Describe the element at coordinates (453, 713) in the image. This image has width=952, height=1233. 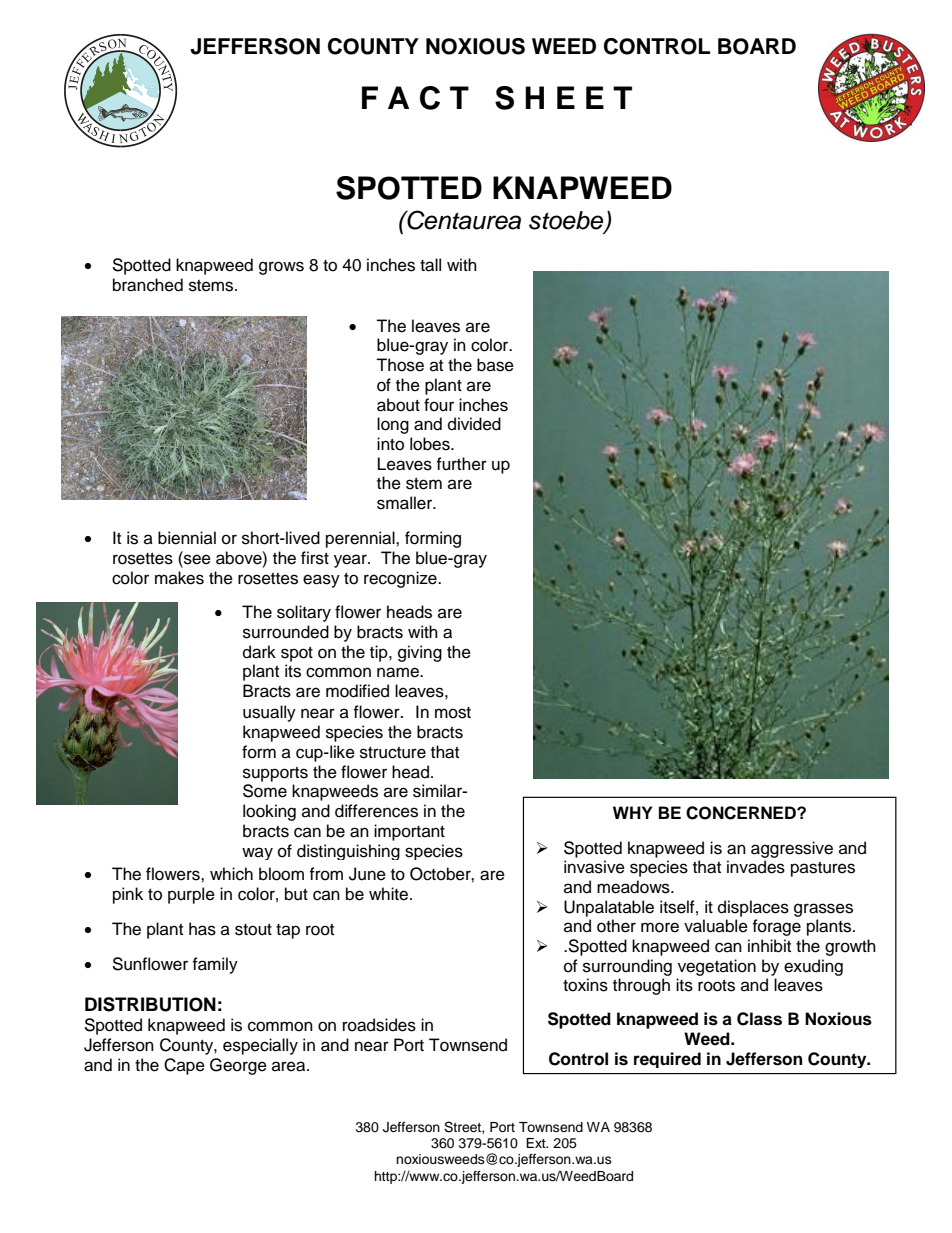
I see `most` at that location.
